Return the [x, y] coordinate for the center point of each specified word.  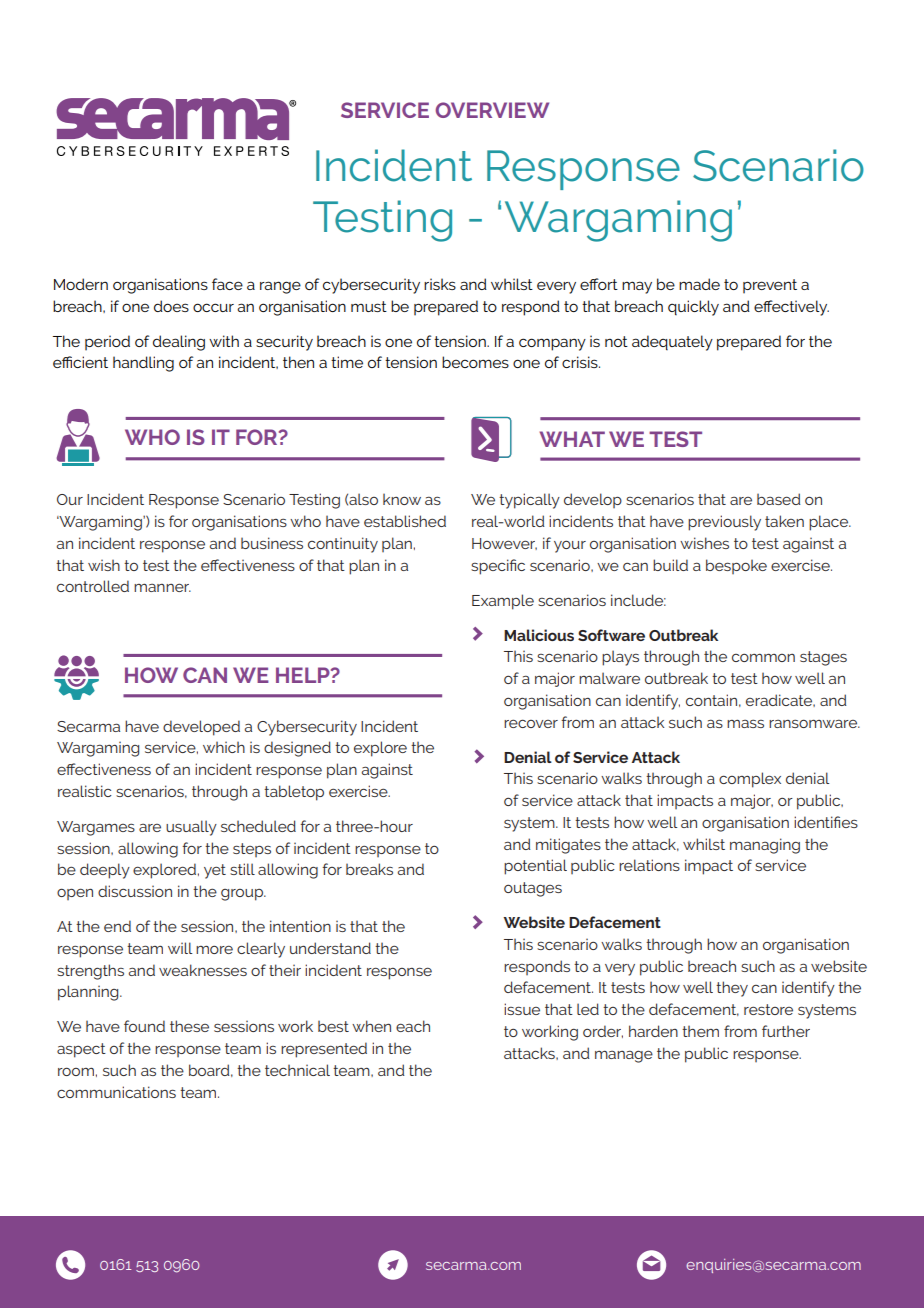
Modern [81, 284]
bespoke [736, 566]
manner [162, 587]
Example [503, 602]
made [699, 284]
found [144, 1026]
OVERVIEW [492, 110]
